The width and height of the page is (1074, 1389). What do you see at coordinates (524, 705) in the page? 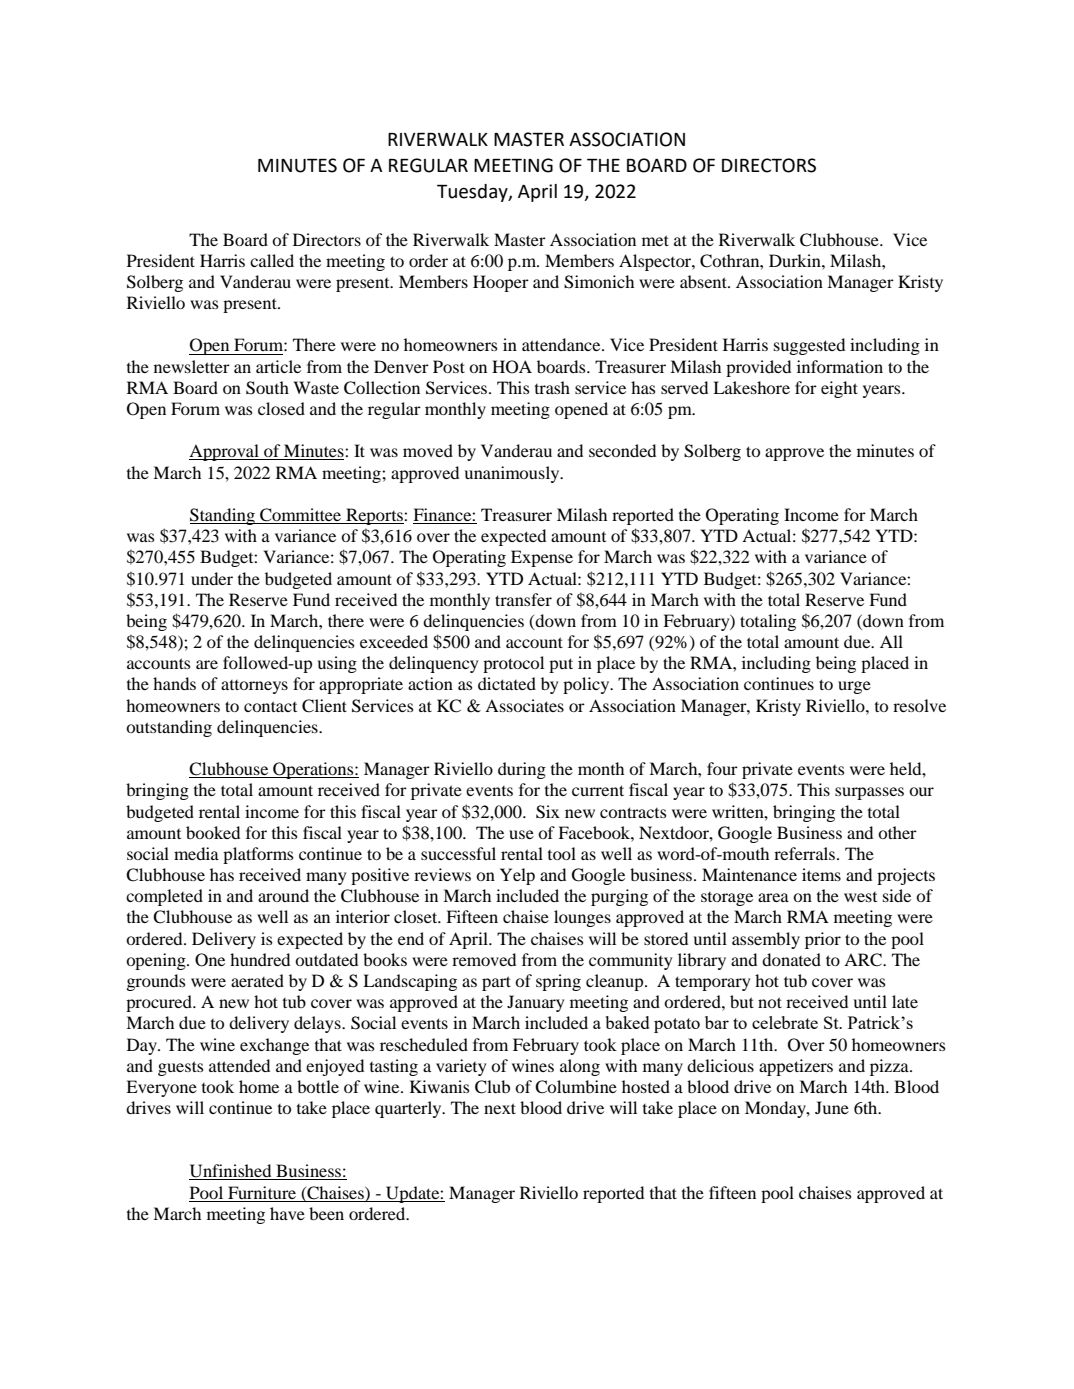
I see `Associates` at bounding box center [524, 705].
